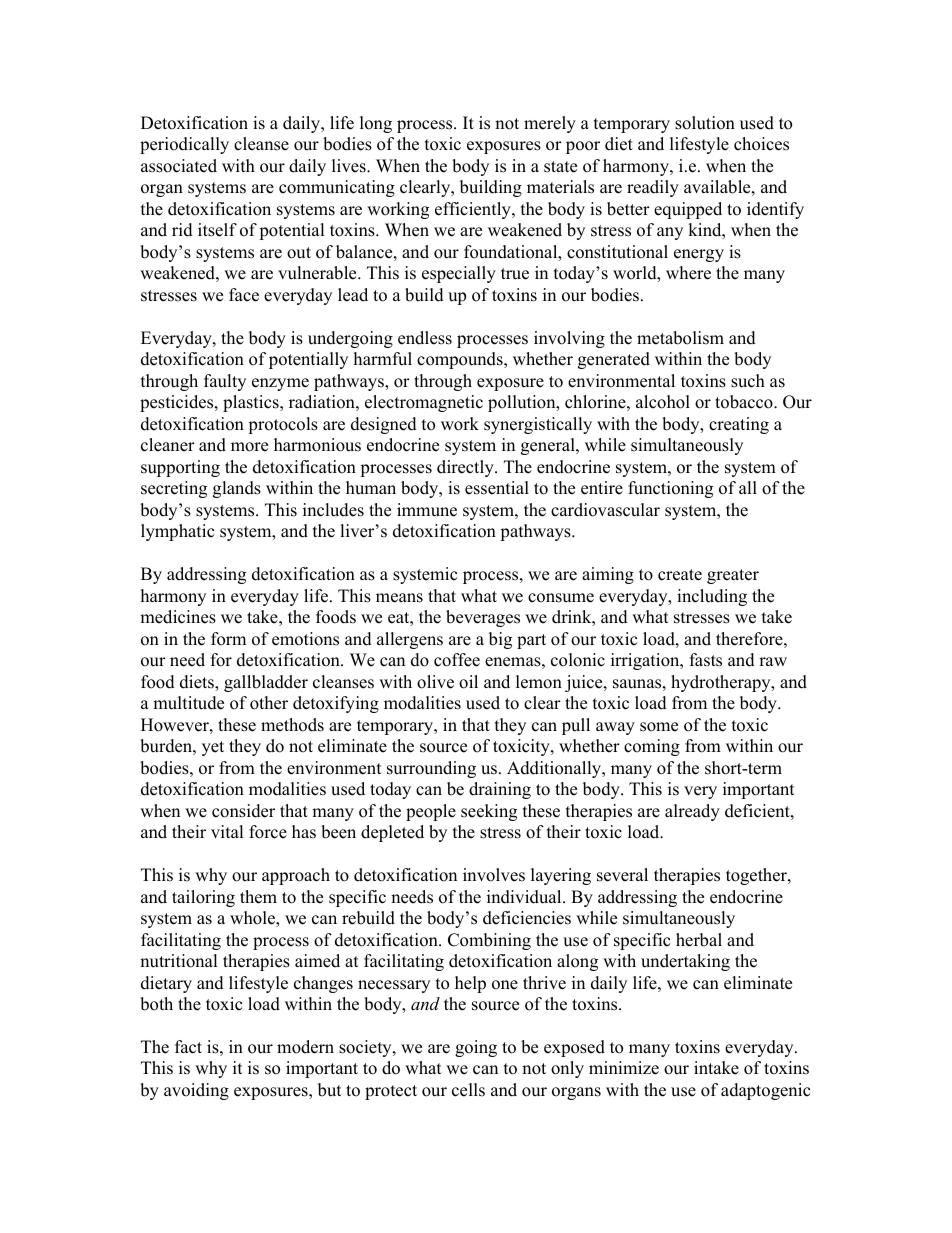  I want to click on beverages, so click(483, 618).
